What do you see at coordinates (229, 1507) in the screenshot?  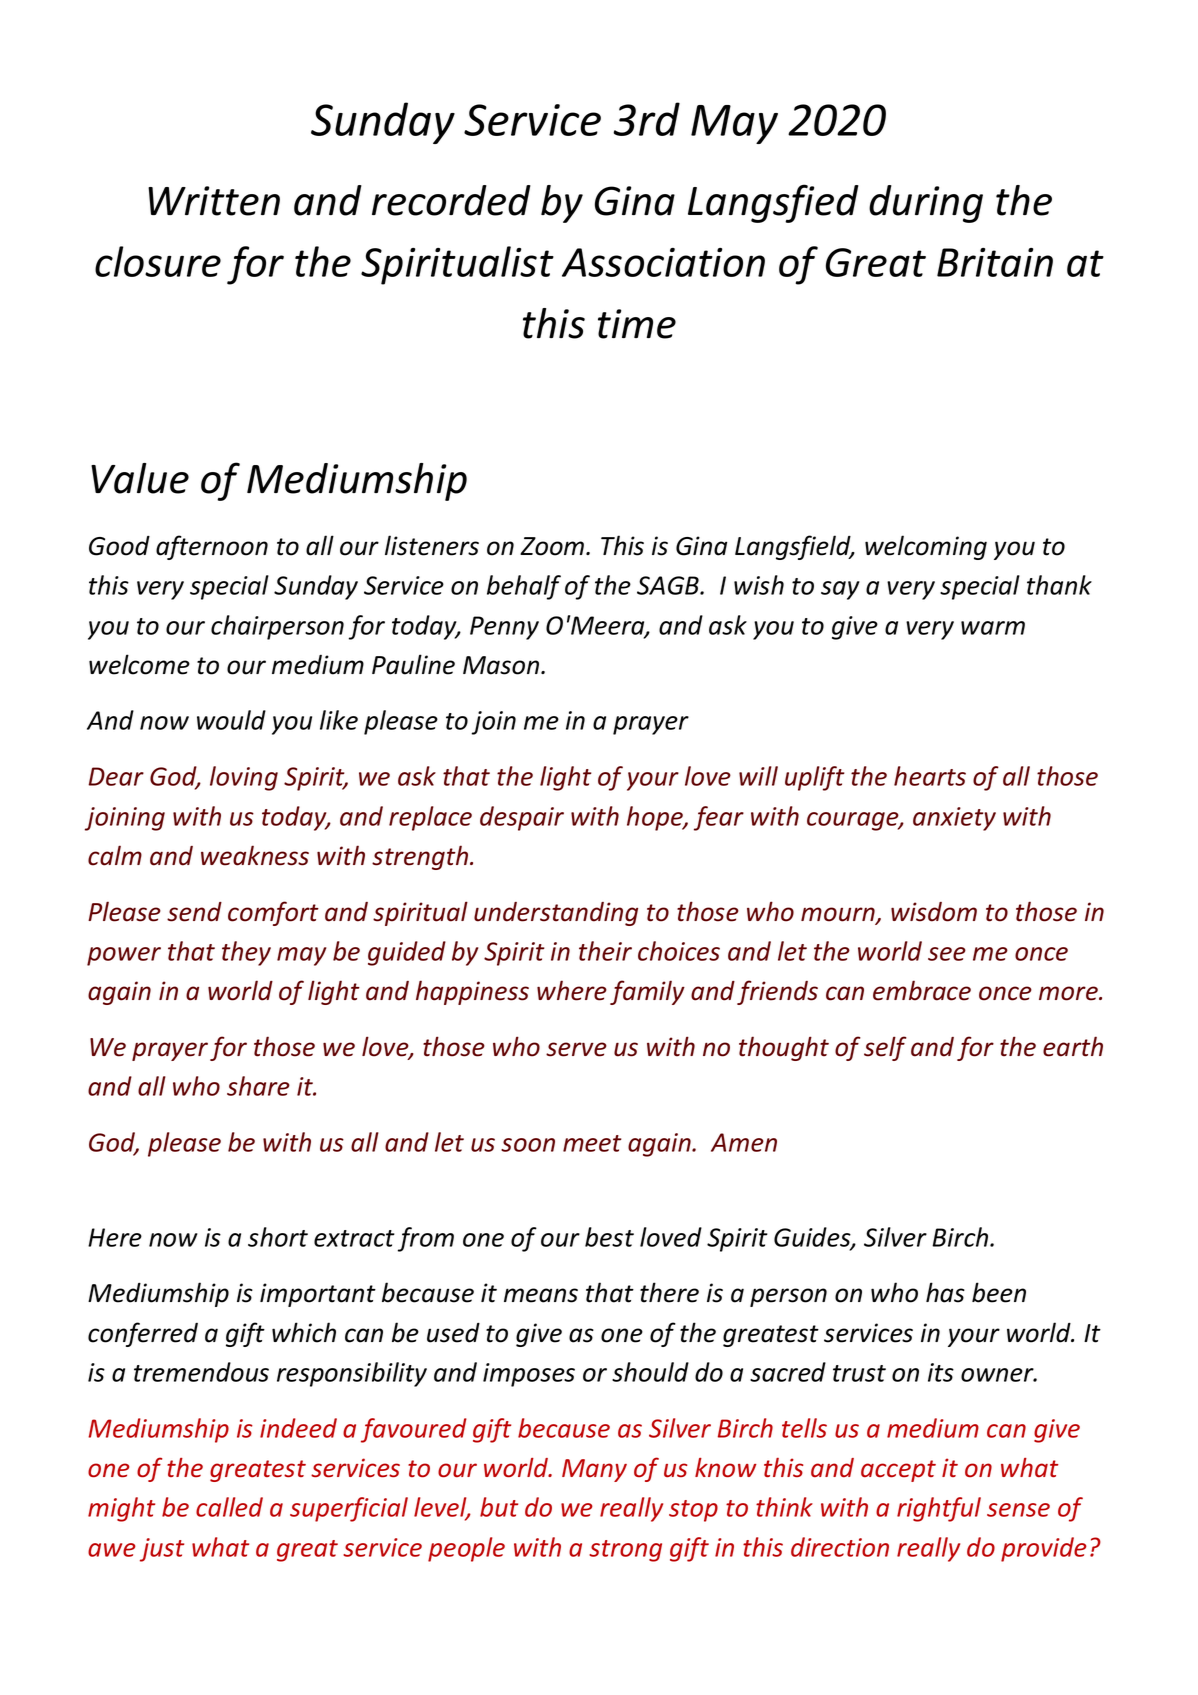 I see `called` at bounding box center [229, 1507].
